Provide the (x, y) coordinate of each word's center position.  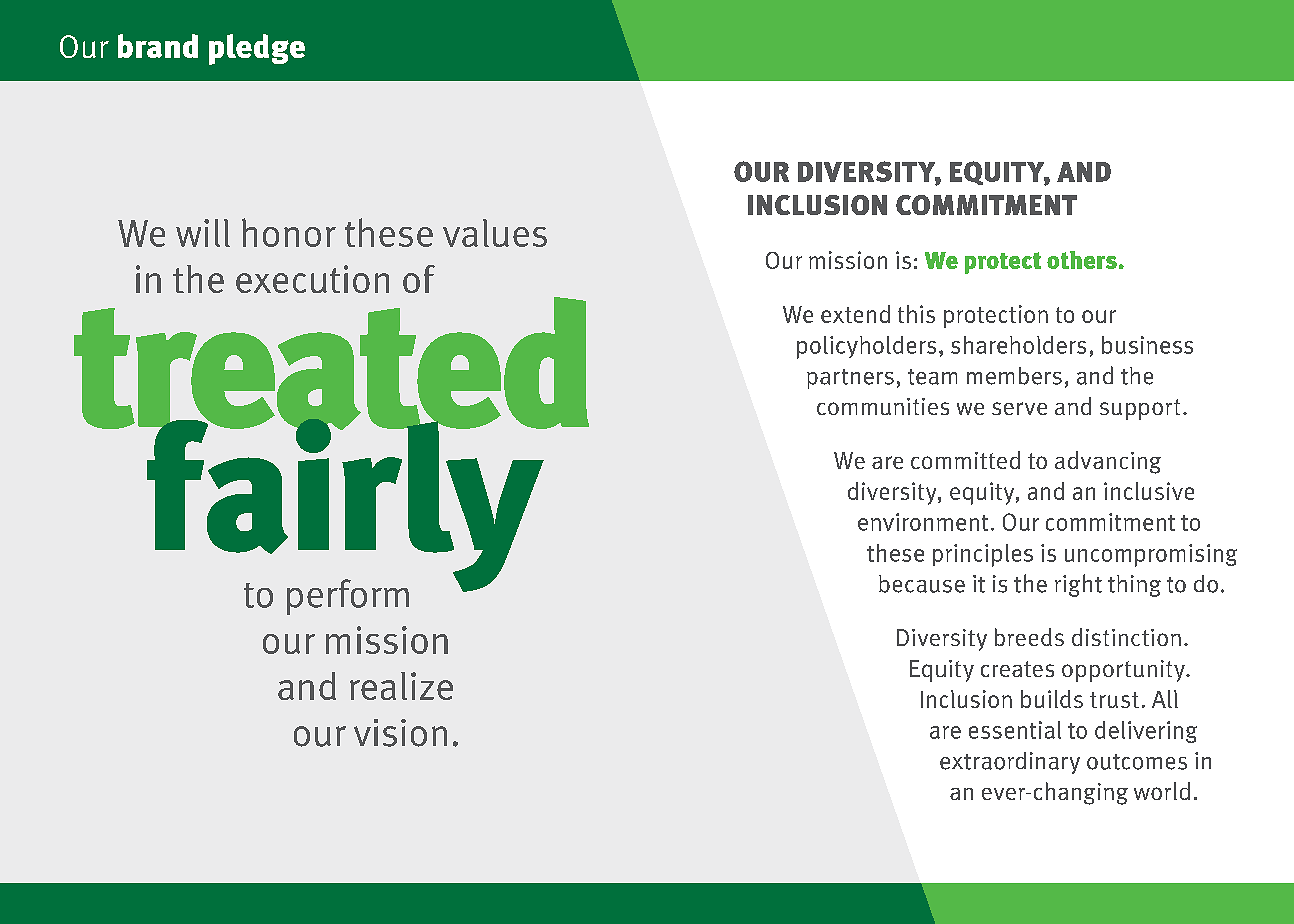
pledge (257, 49)
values (495, 233)
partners (850, 379)
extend (855, 314)
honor (289, 232)
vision (400, 733)
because (922, 584)
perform (348, 597)
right (1078, 585)
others (1082, 260)
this (916, 314)
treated (331, 364)
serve (1019, 408)
